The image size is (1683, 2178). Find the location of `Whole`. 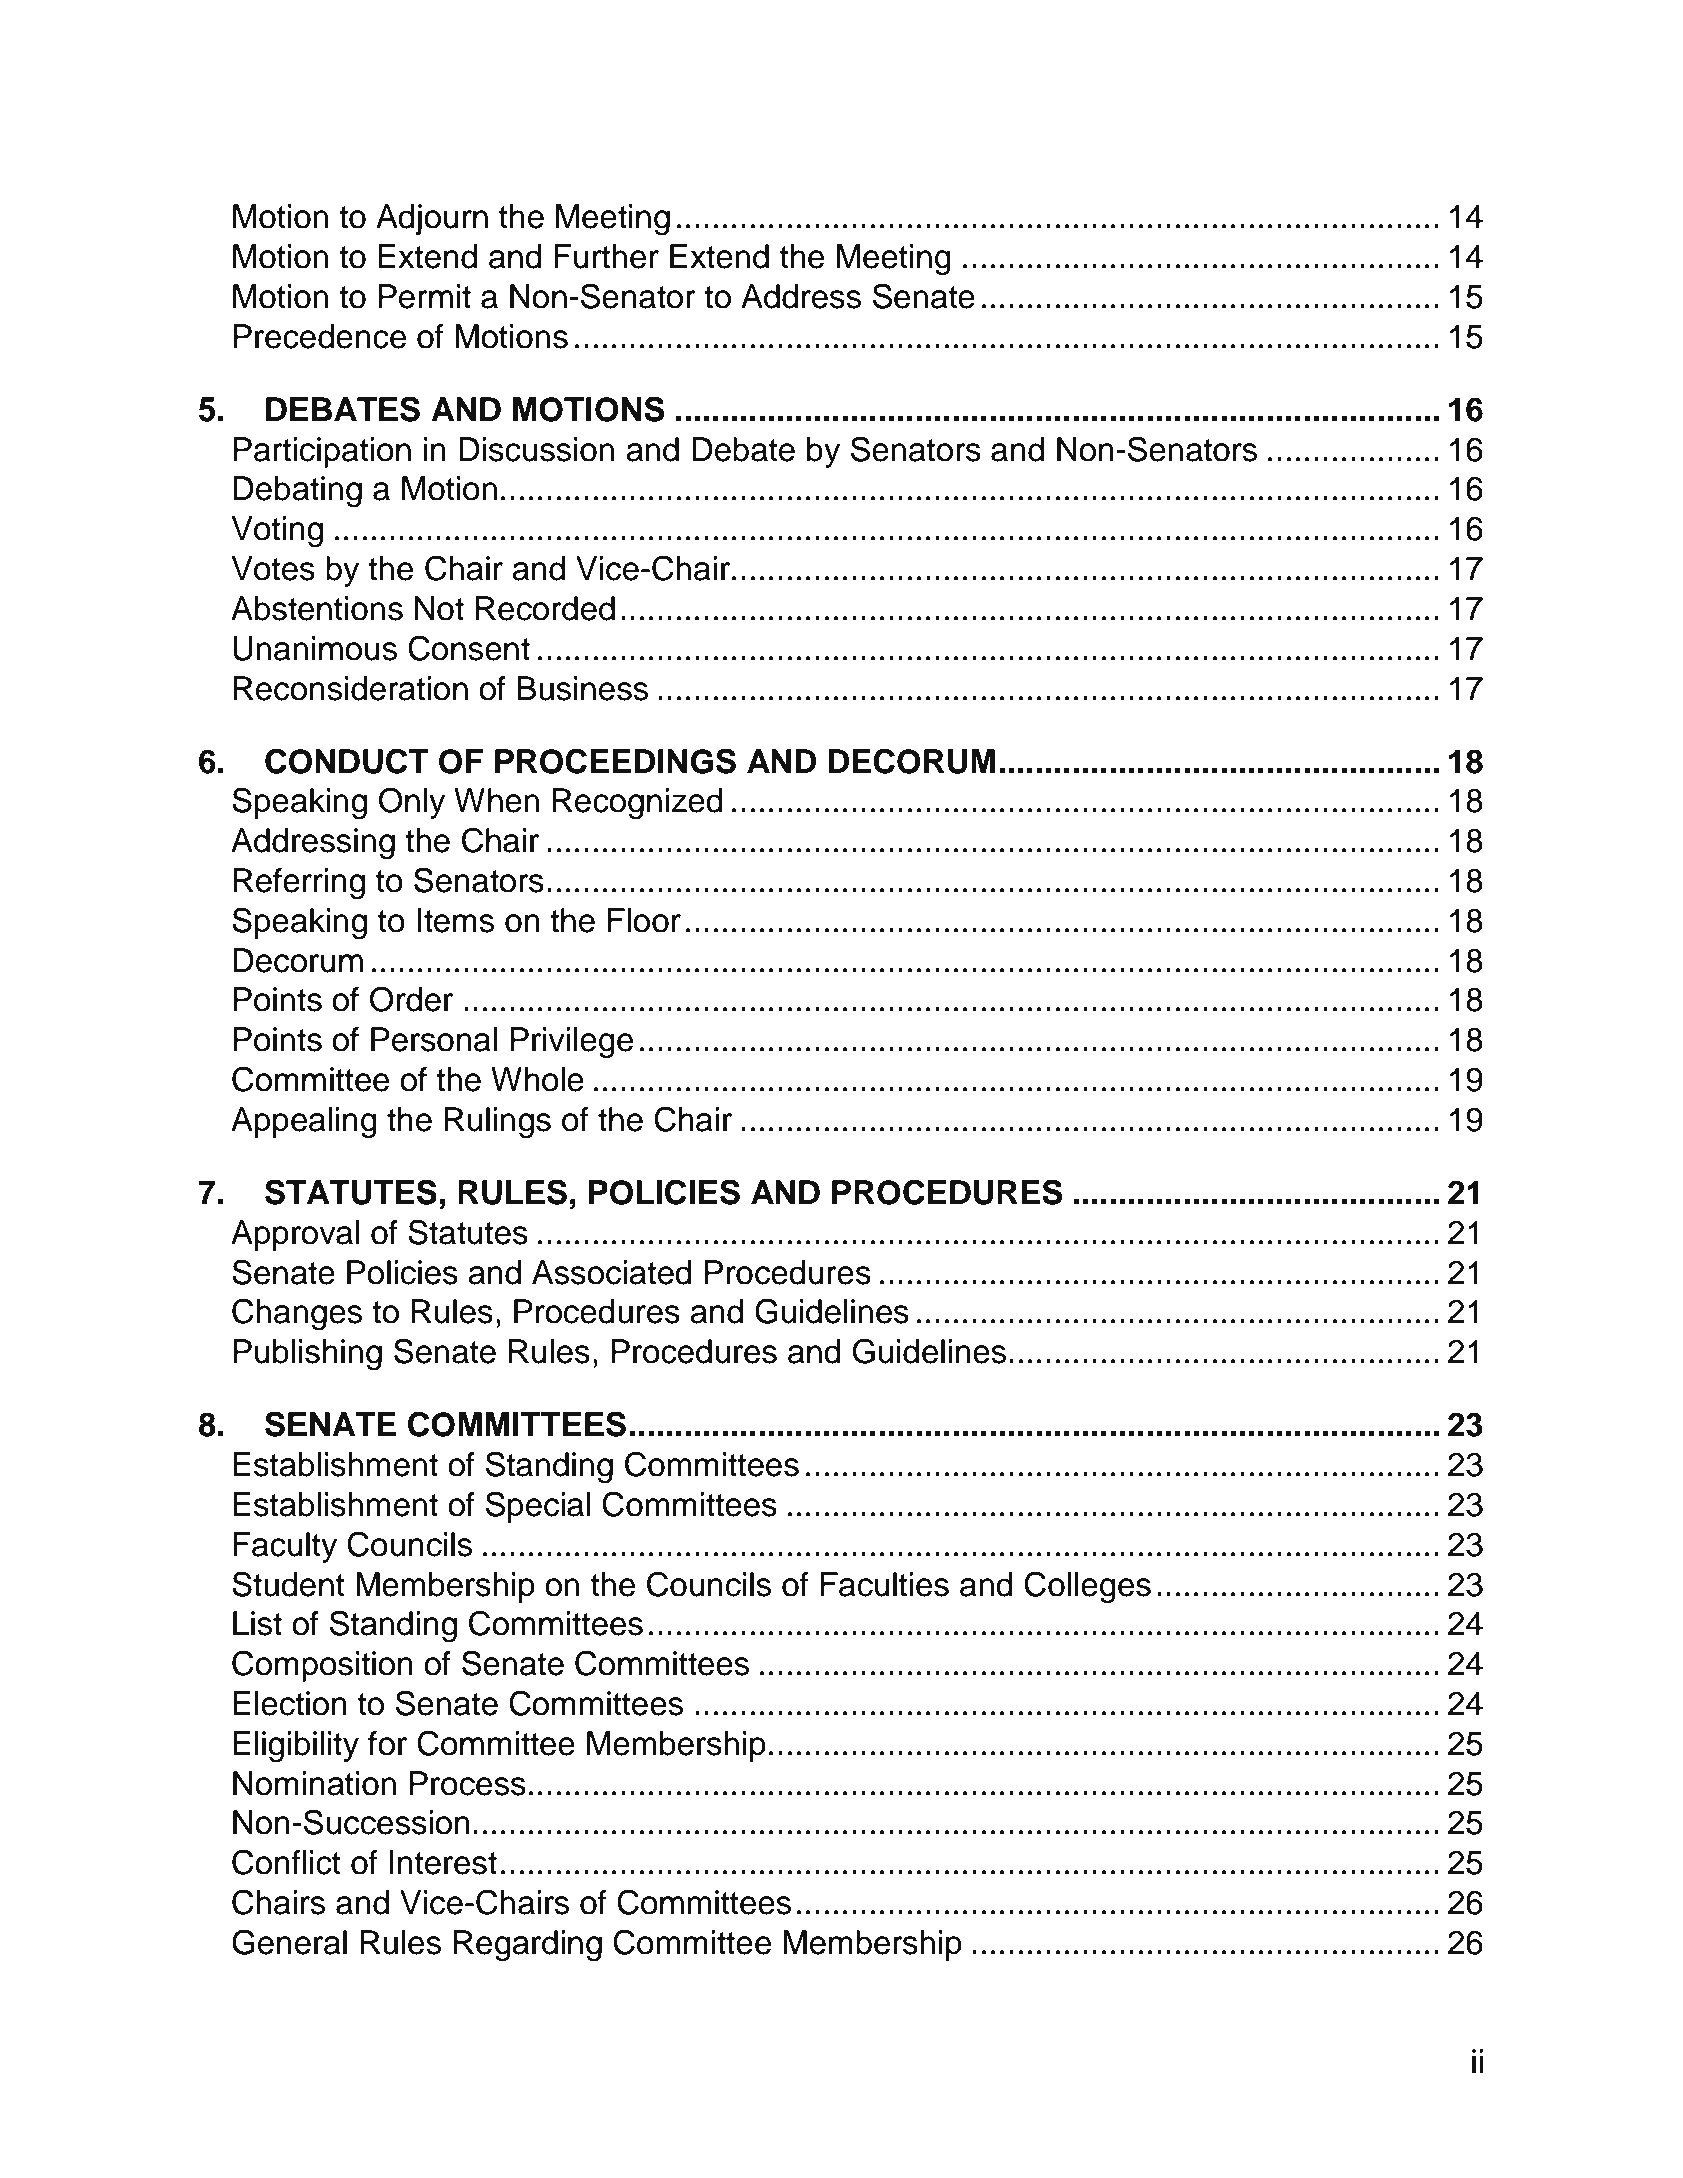

Whole is located at coordinates (537, 1079).
